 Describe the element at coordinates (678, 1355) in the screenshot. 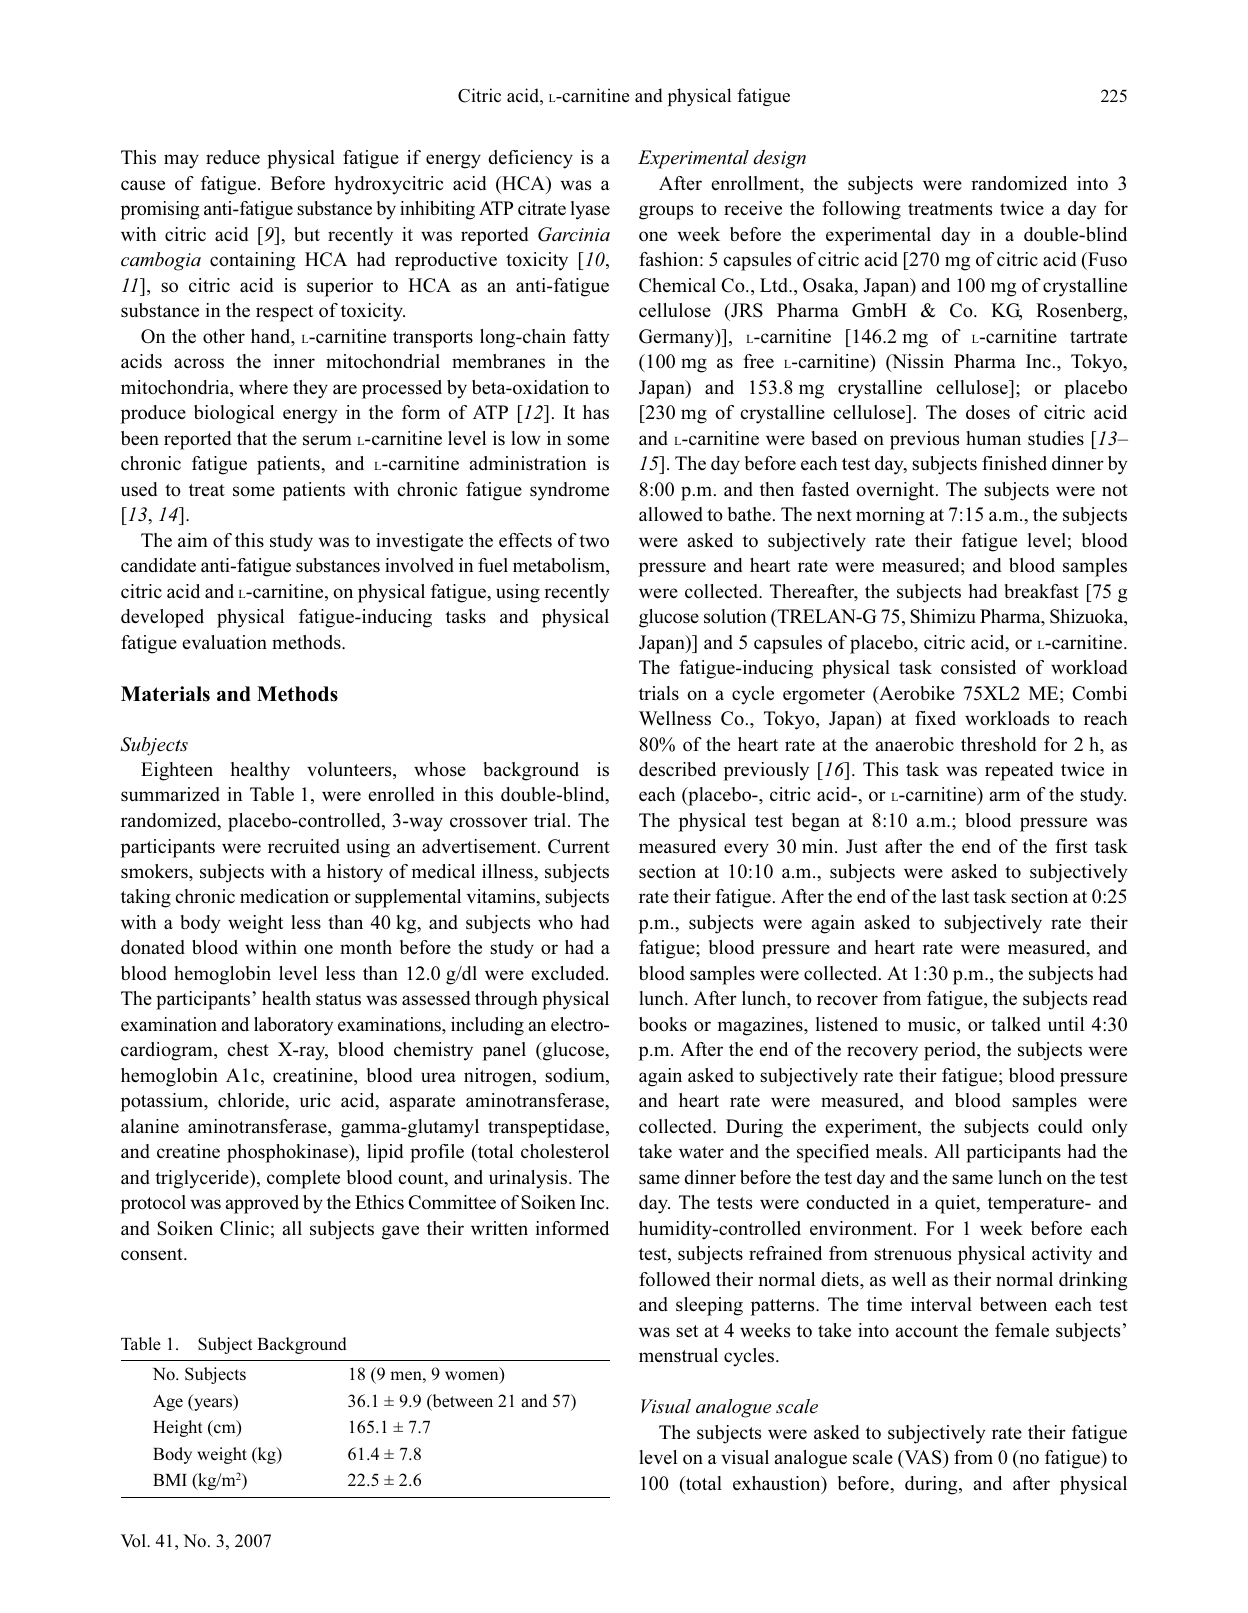

I see `menstrual` at that location.
